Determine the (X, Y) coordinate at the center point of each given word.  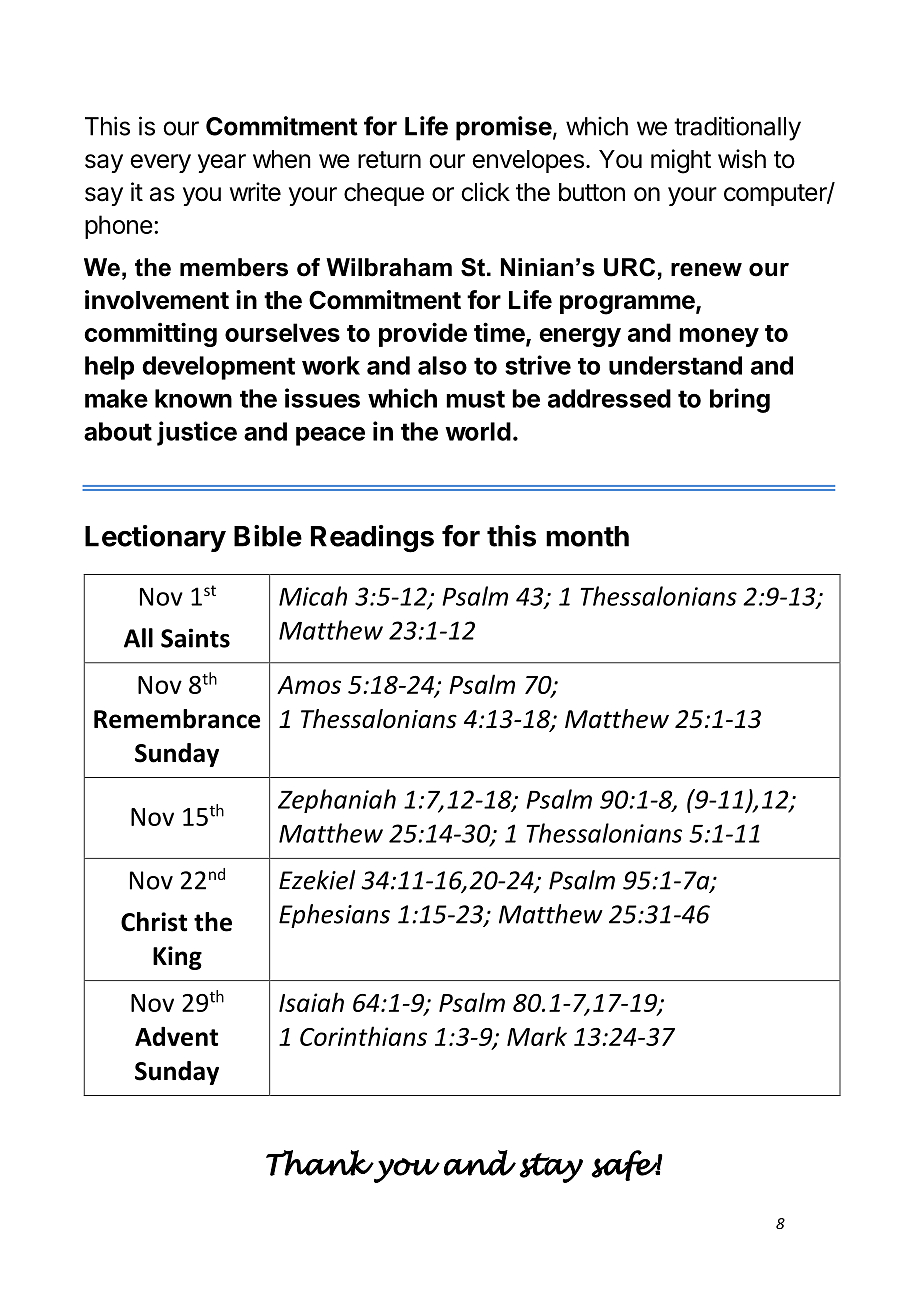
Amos (309, 685)
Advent (176, 1036)
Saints (195, 638)
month (587, 536)
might (681, 161)
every (160, 163)
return (389, 160)
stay (551, 1168)
